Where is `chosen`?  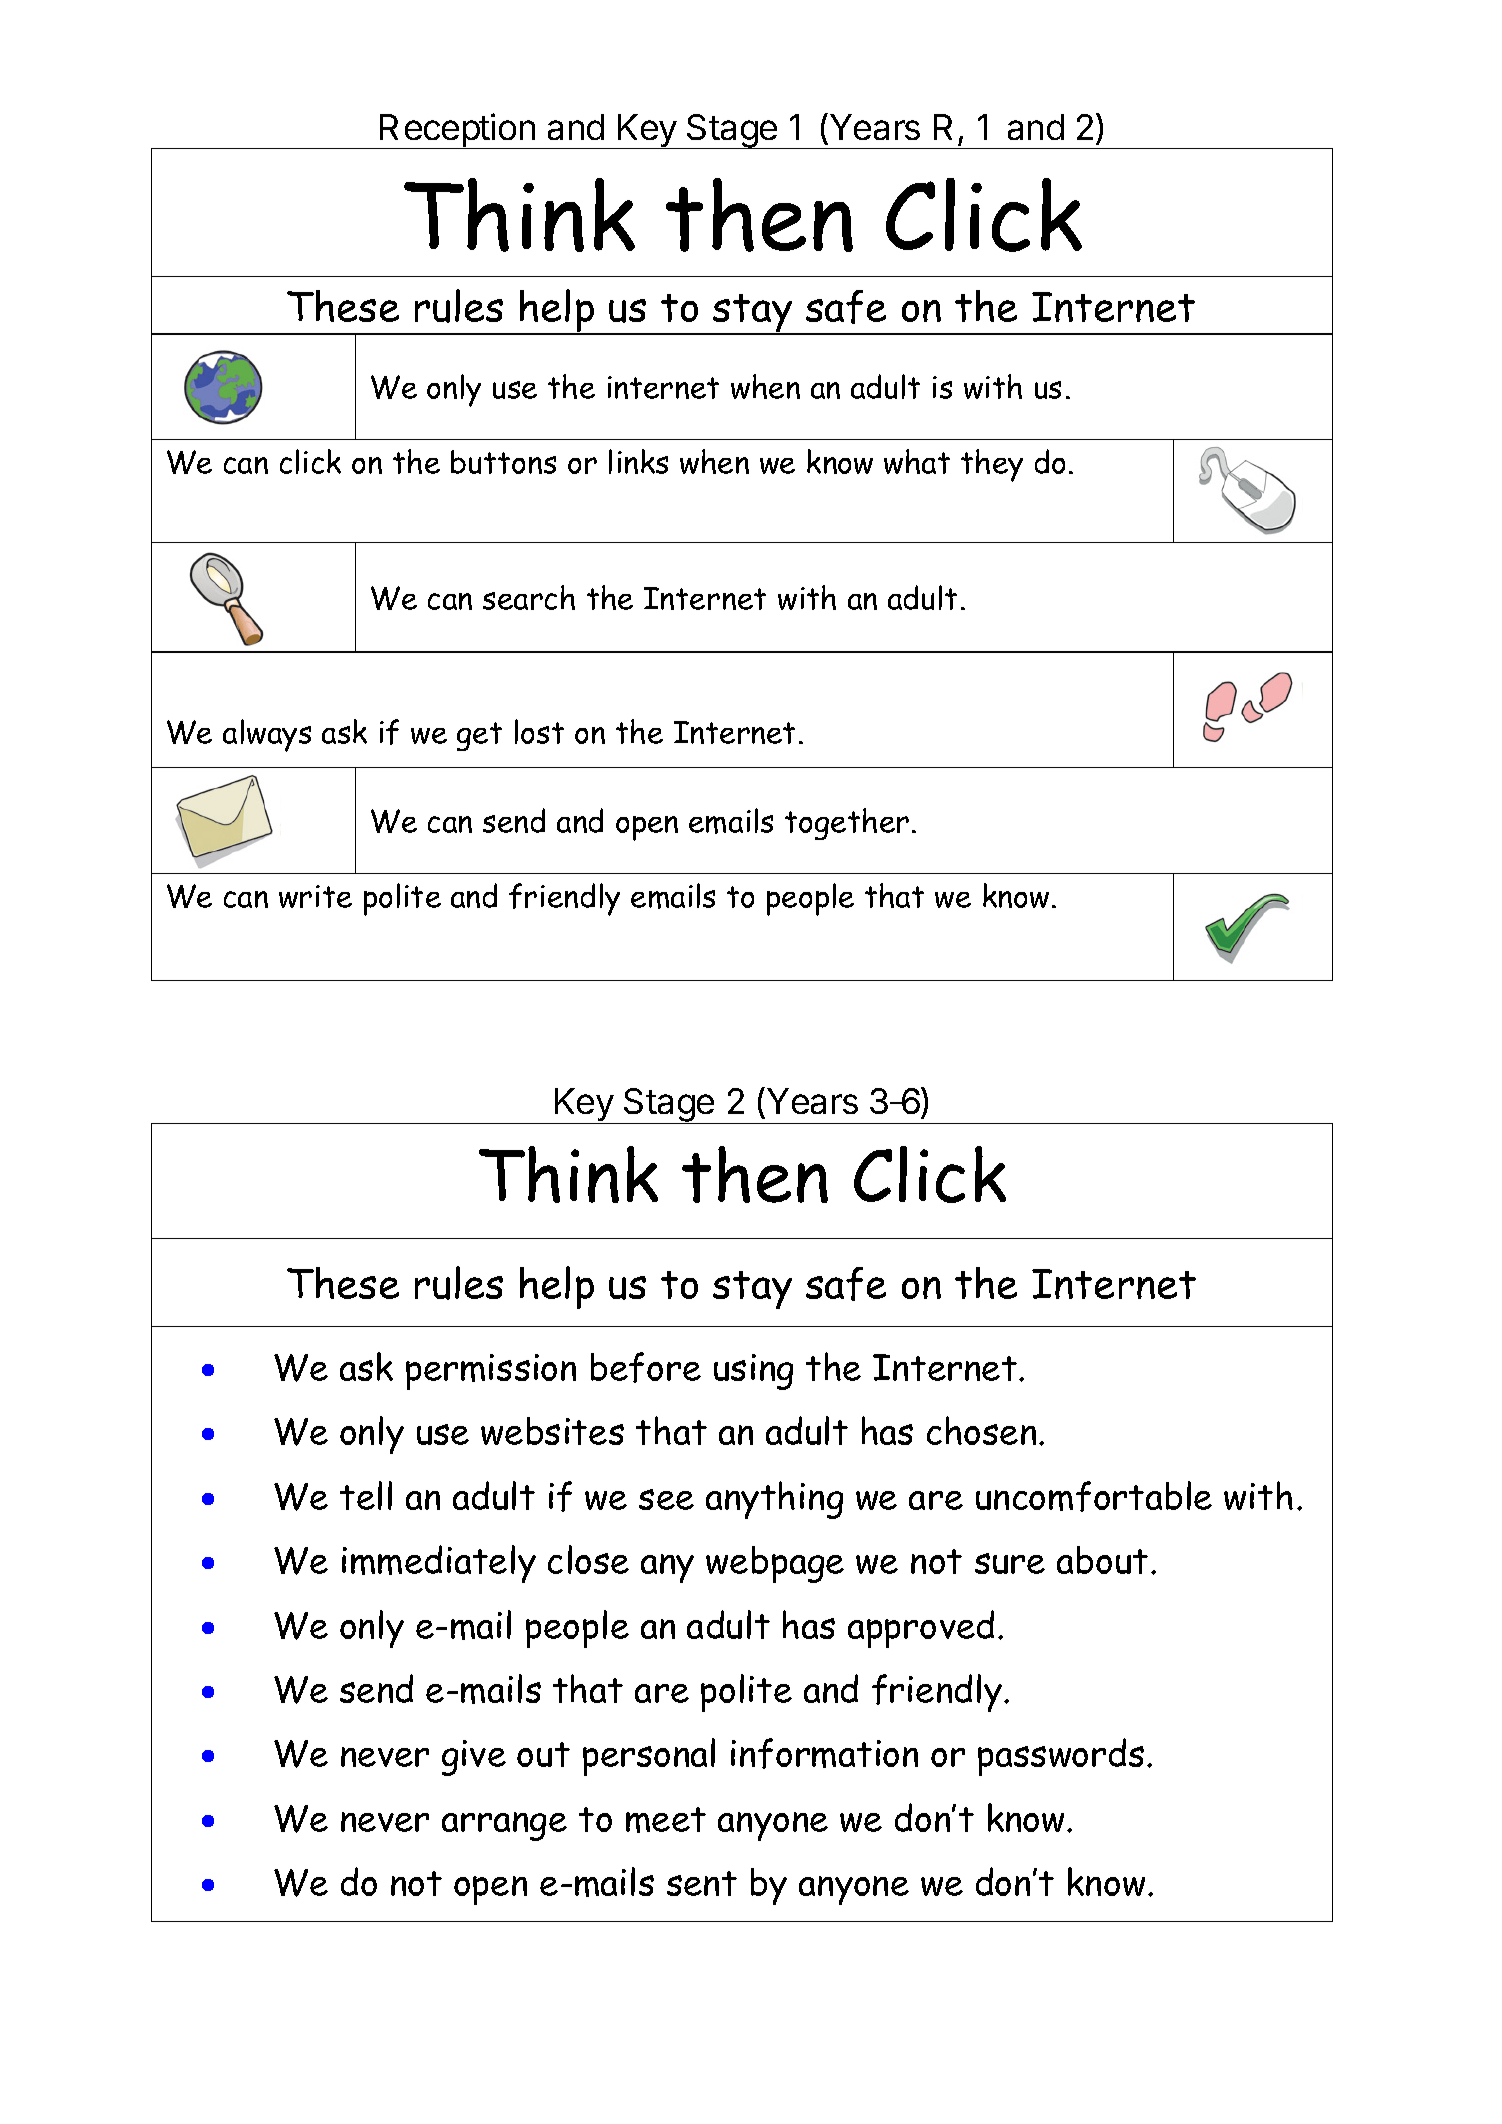 chosen is located at coordinates (981, 1430).
